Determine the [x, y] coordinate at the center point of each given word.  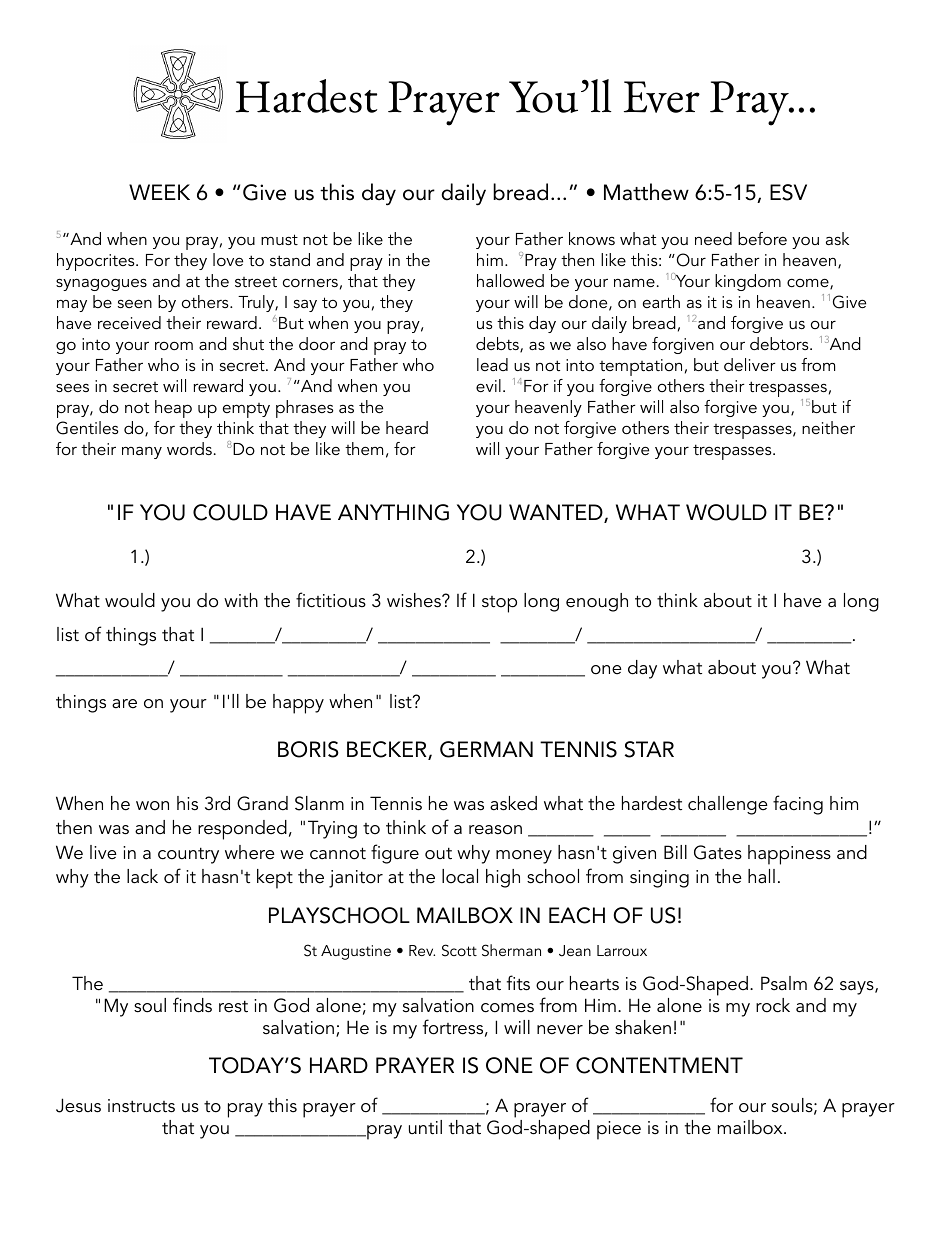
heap [173, 409]
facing [798, 805]
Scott [459, 950]
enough [597, 602]
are [124, 704]
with [241, 600]
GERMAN [486, 749]
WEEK [159, 192]
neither [828, 427]
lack [142, 876]
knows [592, 238]
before [762, 238]
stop [499, 604]
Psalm [784, 983]
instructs [141, 1106]
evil [488, 385]
